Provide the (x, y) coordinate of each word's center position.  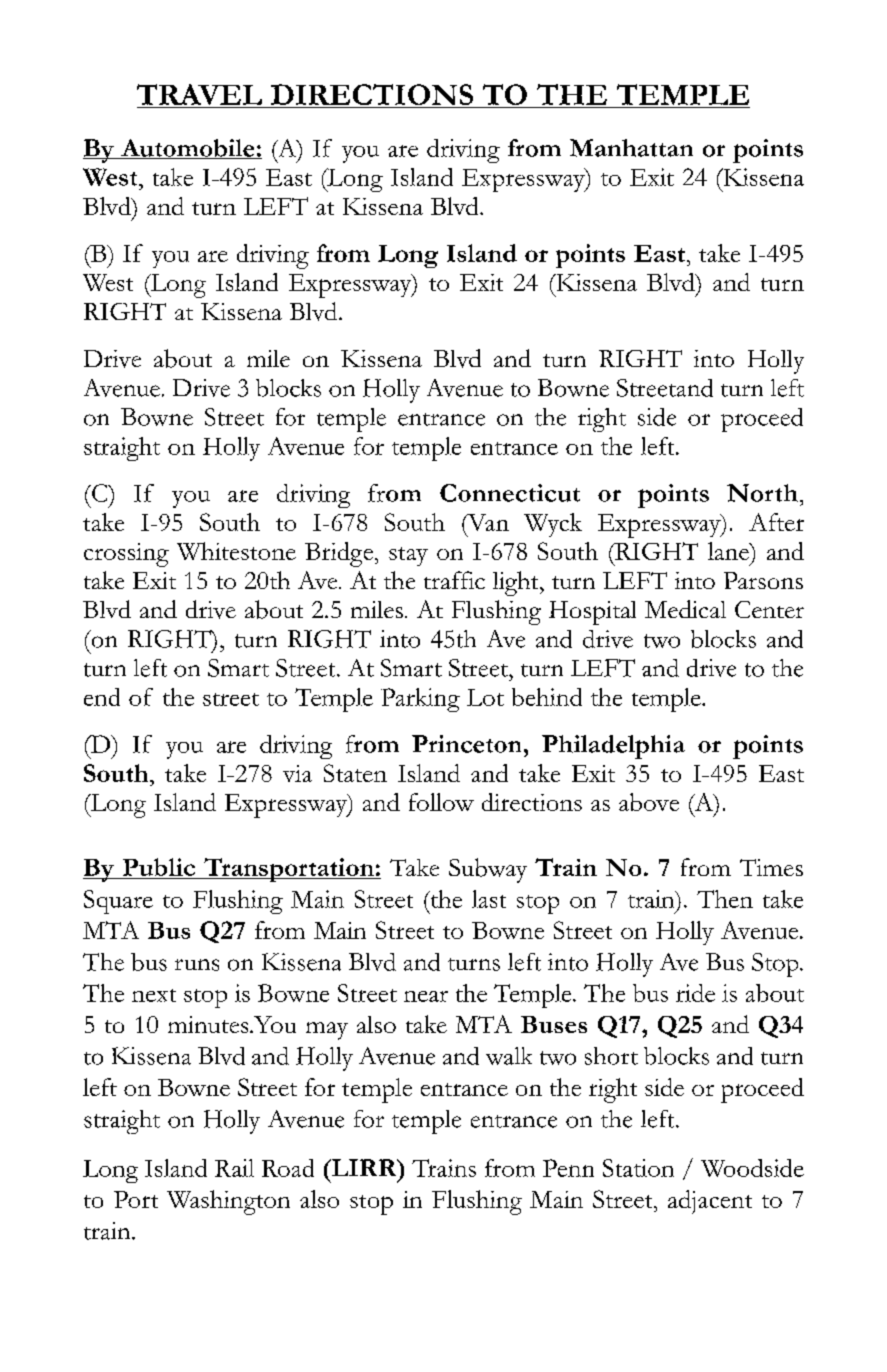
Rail (234, 1168)
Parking (420, 700)
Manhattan (631, 148)
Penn (568, 1168)
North (762, 493)
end (102, 697)
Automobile (188, 149)
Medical (685, 609)
